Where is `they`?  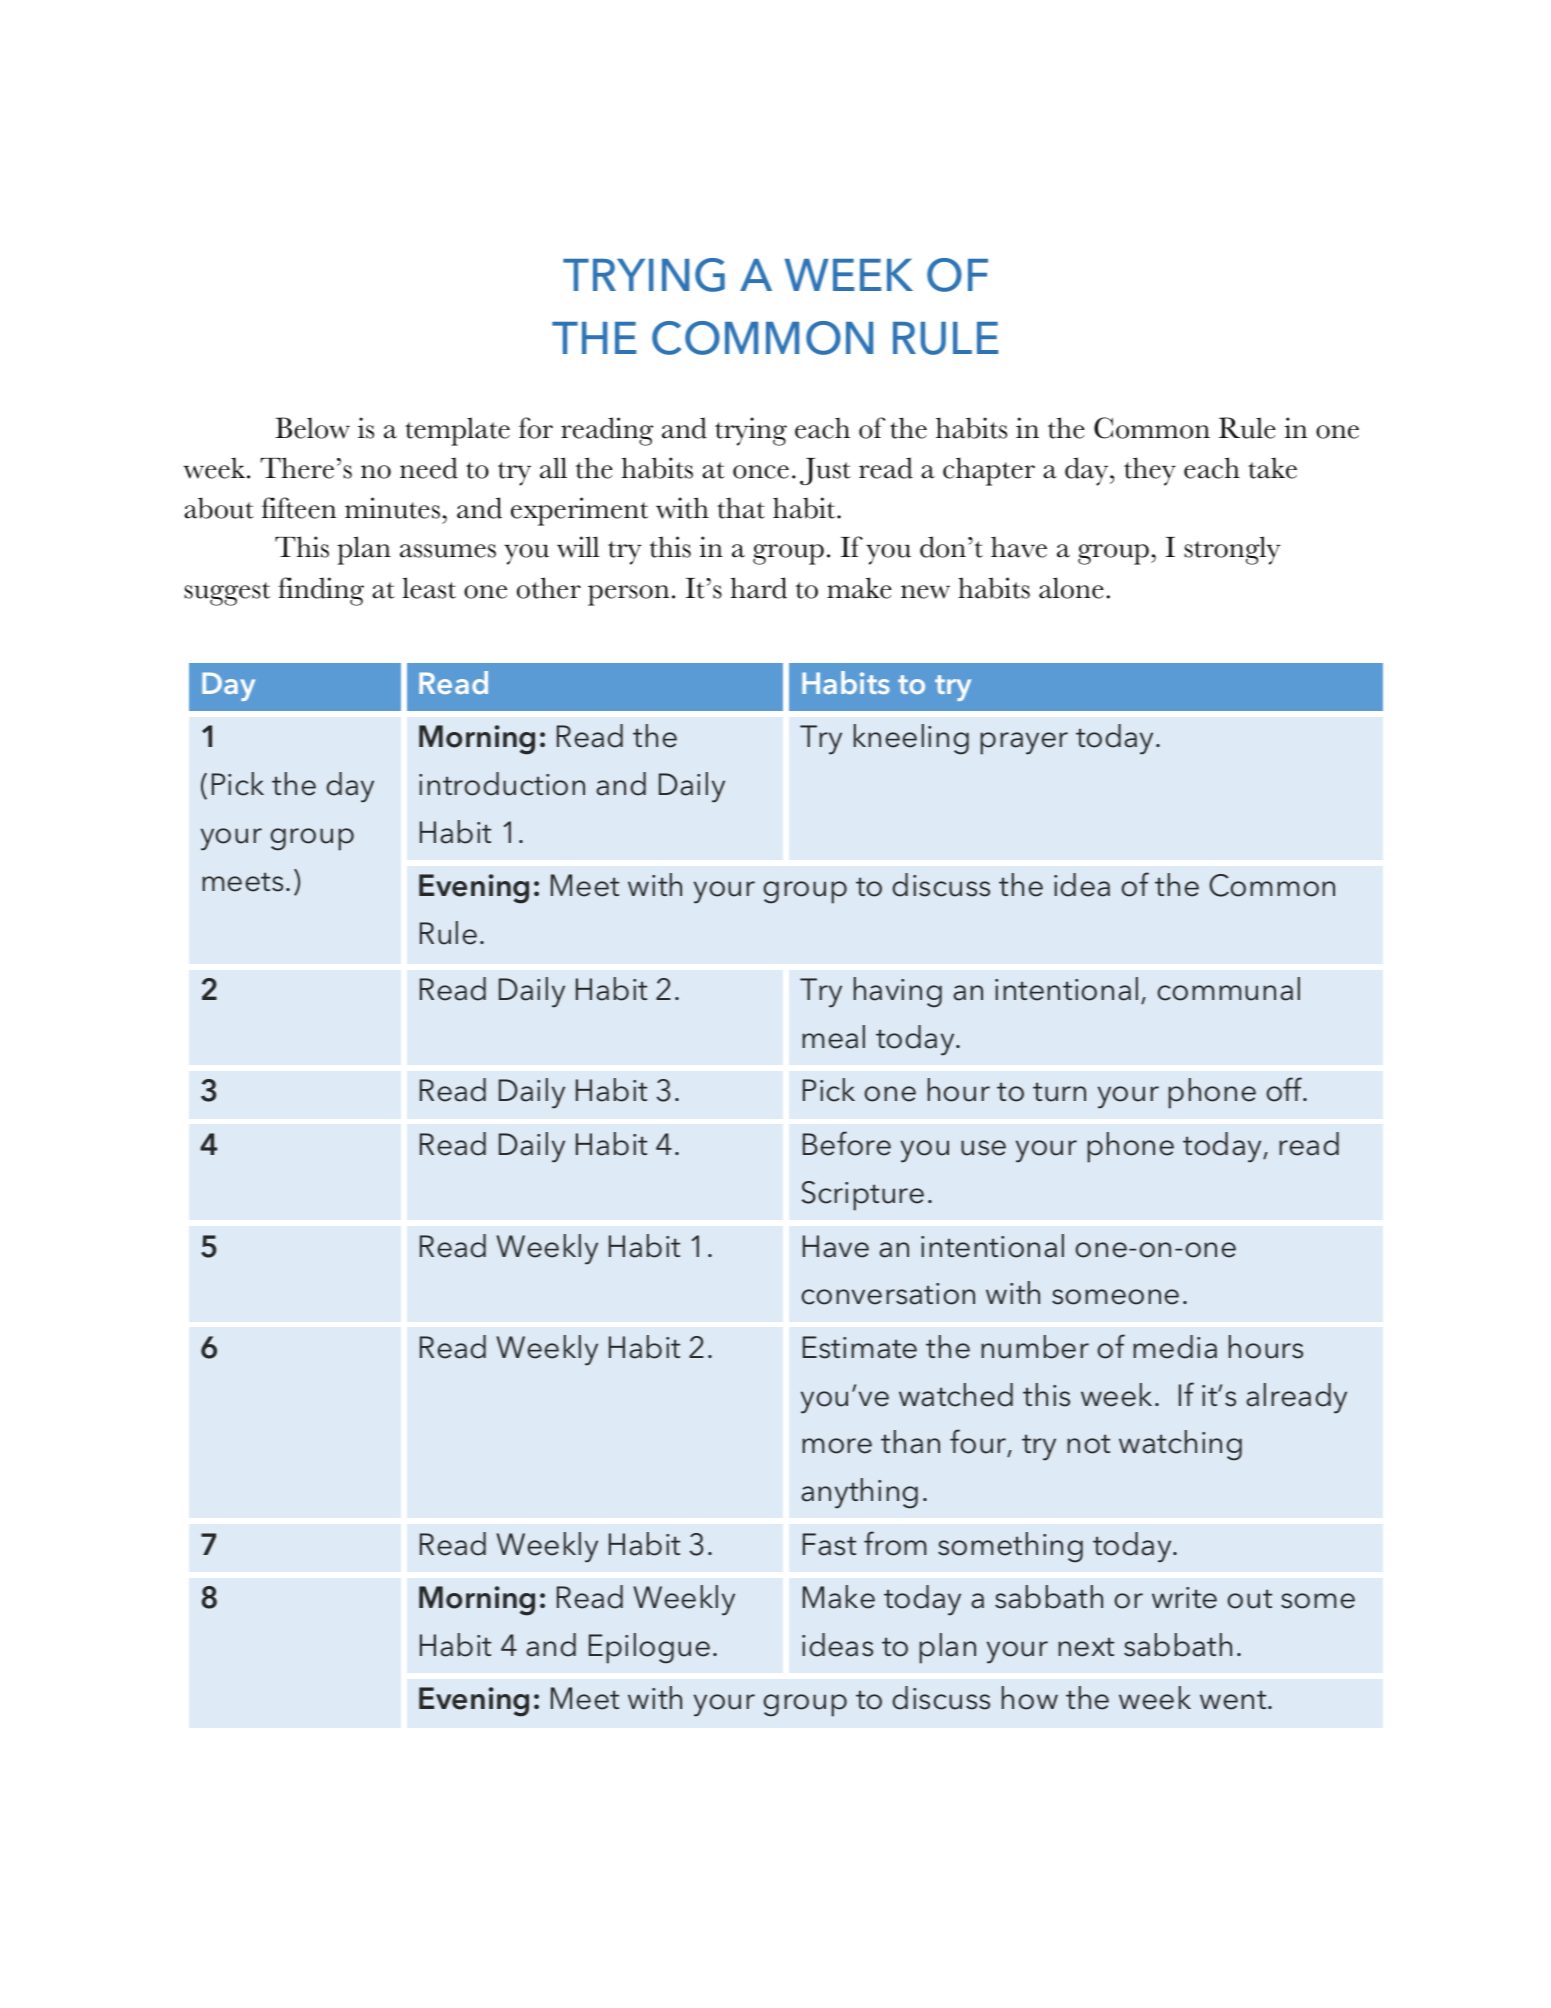 they is located at coordinates (1150, 471).
